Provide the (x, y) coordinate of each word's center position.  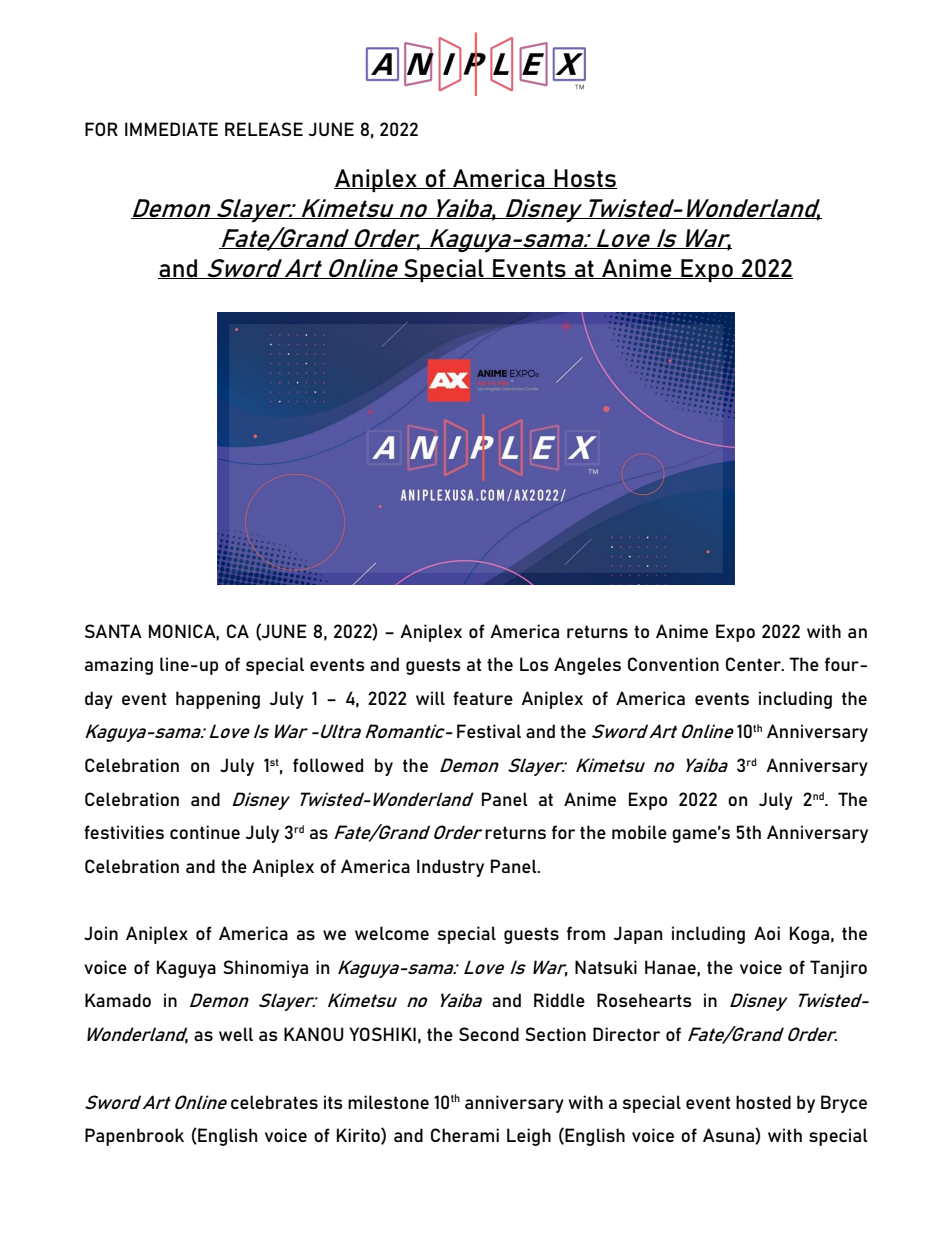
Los (534, 664)
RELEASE (264, 129)
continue (205, 832)
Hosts (585, 179)
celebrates (274, 1102)
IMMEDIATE (171, 129)
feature (483, 698)
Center (754, 664)
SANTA (113, 631)
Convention (673, 664)
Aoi (767, 933)
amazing (119, 666)
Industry (450, 868)
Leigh (529, 1137)
